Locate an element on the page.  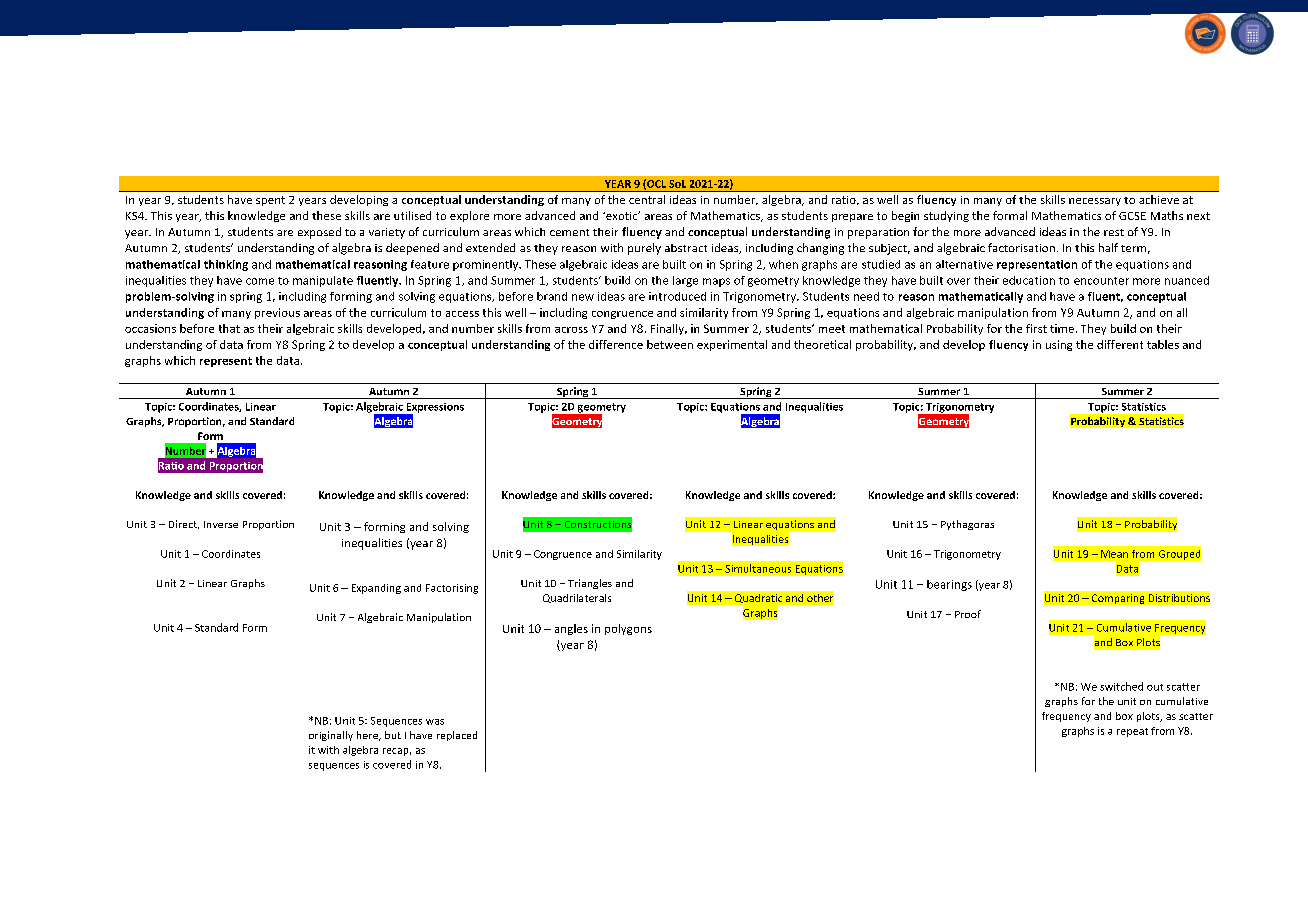
Mean is located at coordinates (1114, 554).
